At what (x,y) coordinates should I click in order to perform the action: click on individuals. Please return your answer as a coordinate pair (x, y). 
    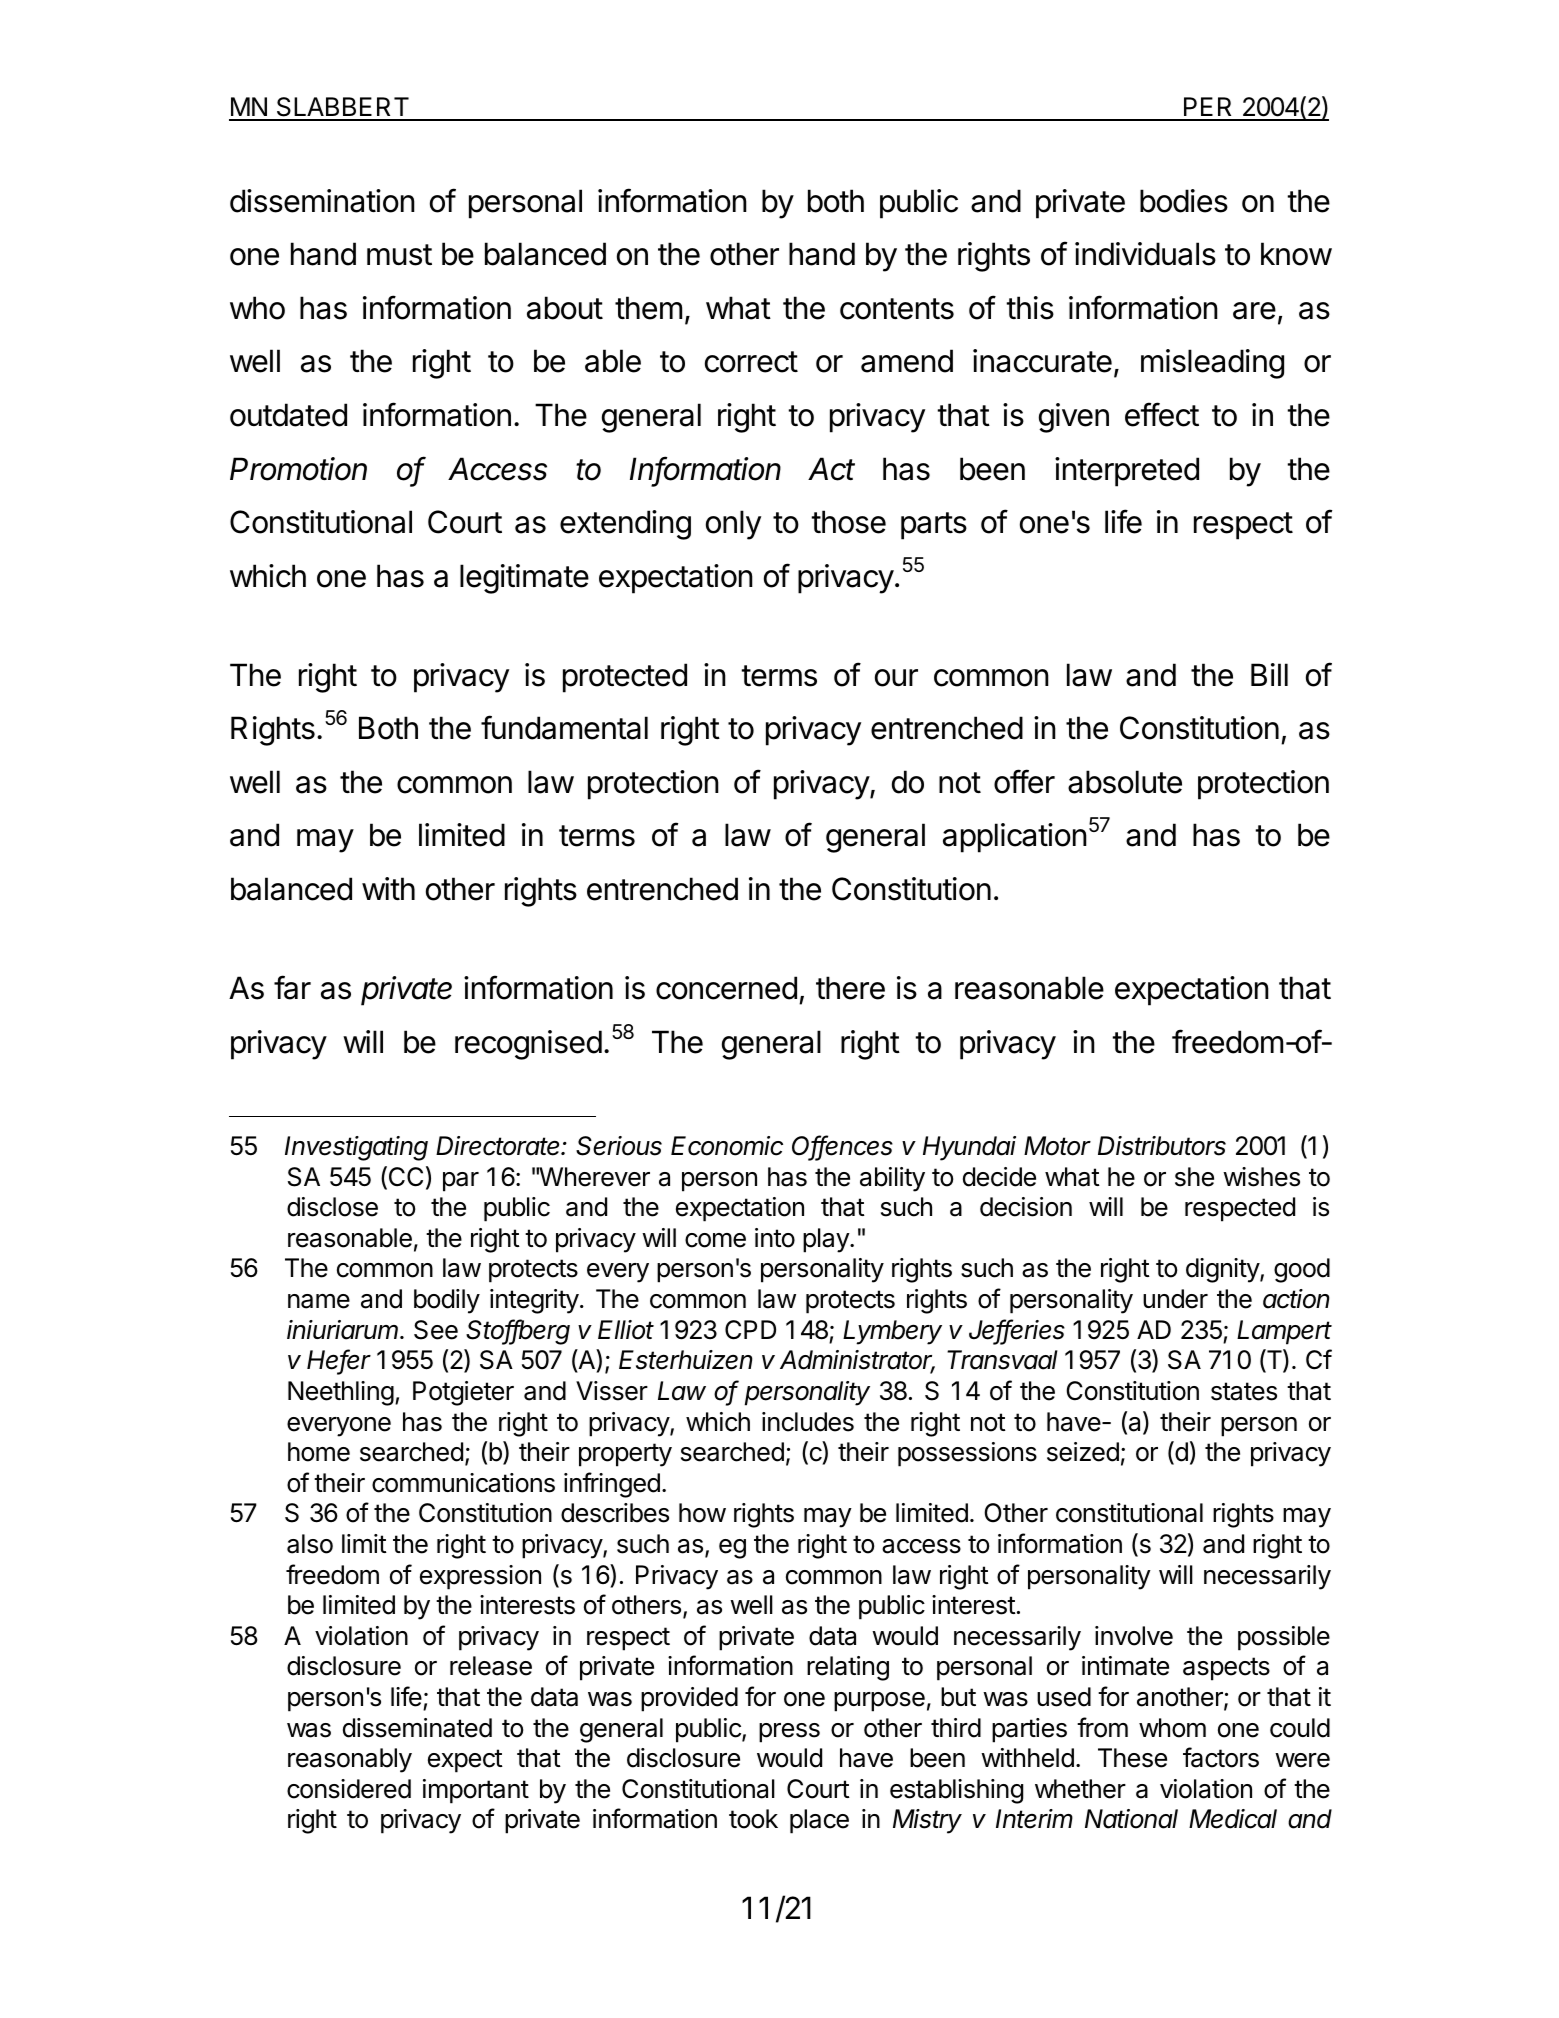
    Looking at the image, I should click on (1145, 254).
